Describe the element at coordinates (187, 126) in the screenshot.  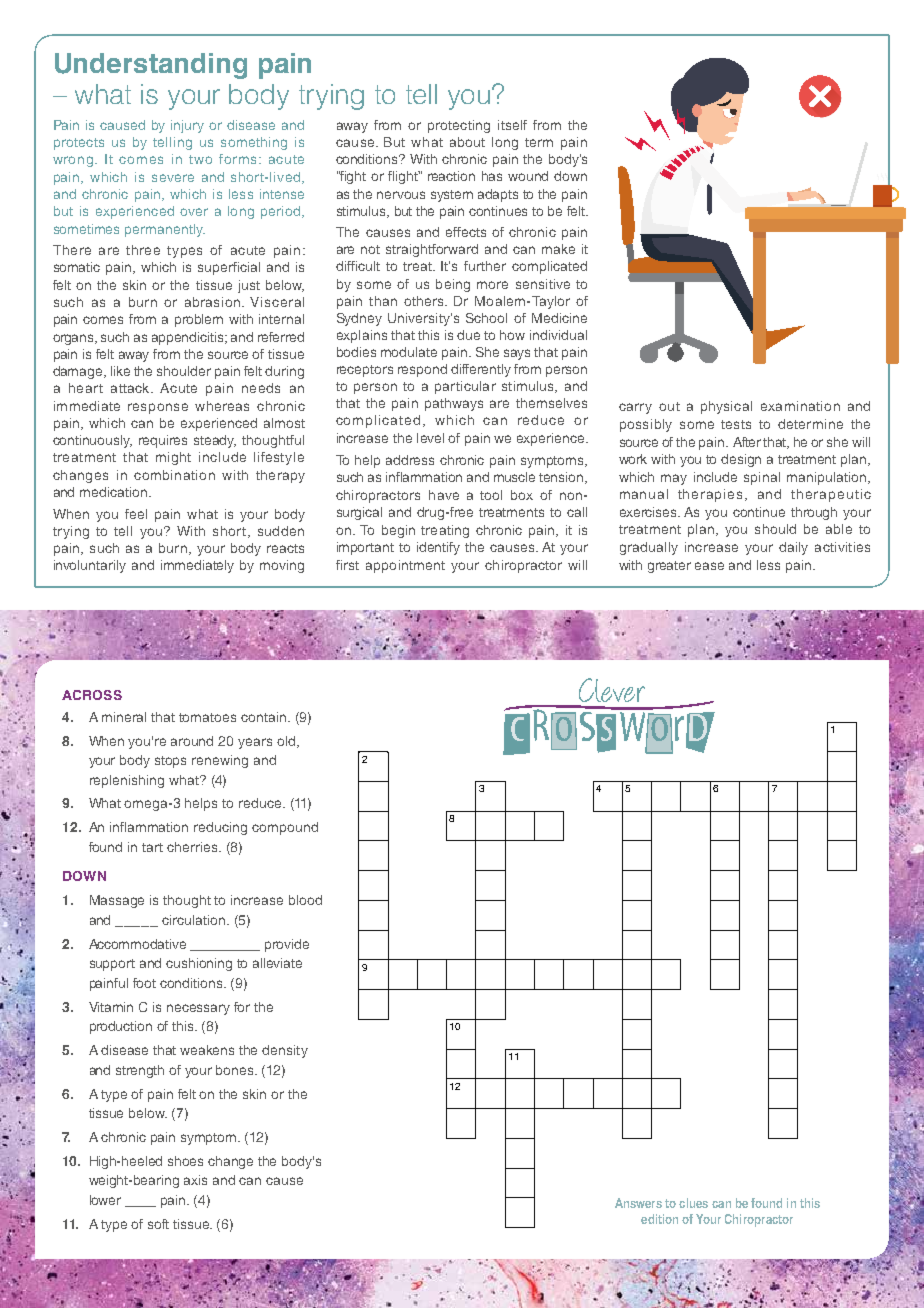
I see `injury` at that location.
